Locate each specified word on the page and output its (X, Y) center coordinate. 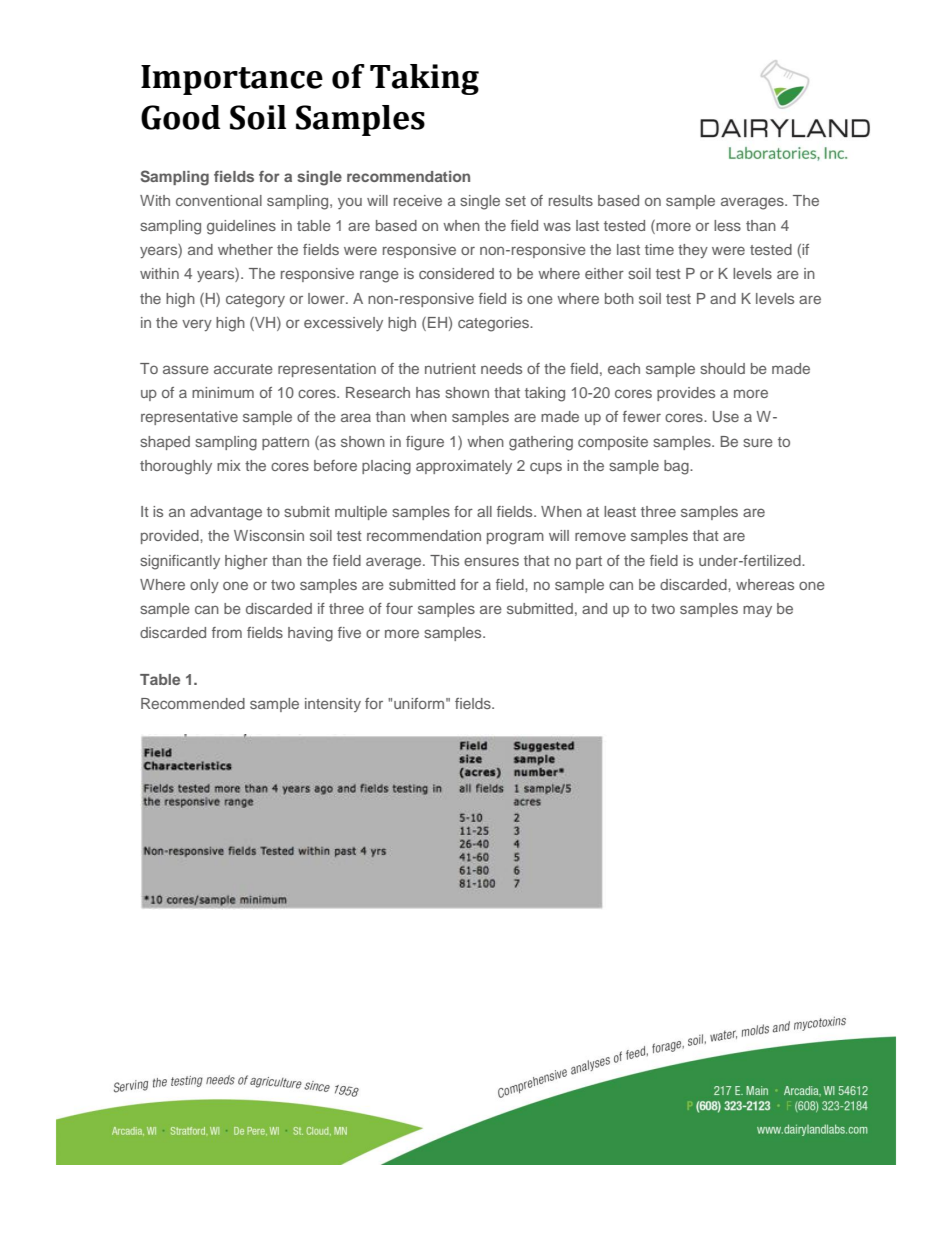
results (571, 200)
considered (456, 273)
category (255, 301)
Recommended (193, 703)
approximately (464, 467)
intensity (333, 705)
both (619, 298)
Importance (232, 80)
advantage (226, 513)
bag (677, 467)
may (757, 611)
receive (418, 200)
